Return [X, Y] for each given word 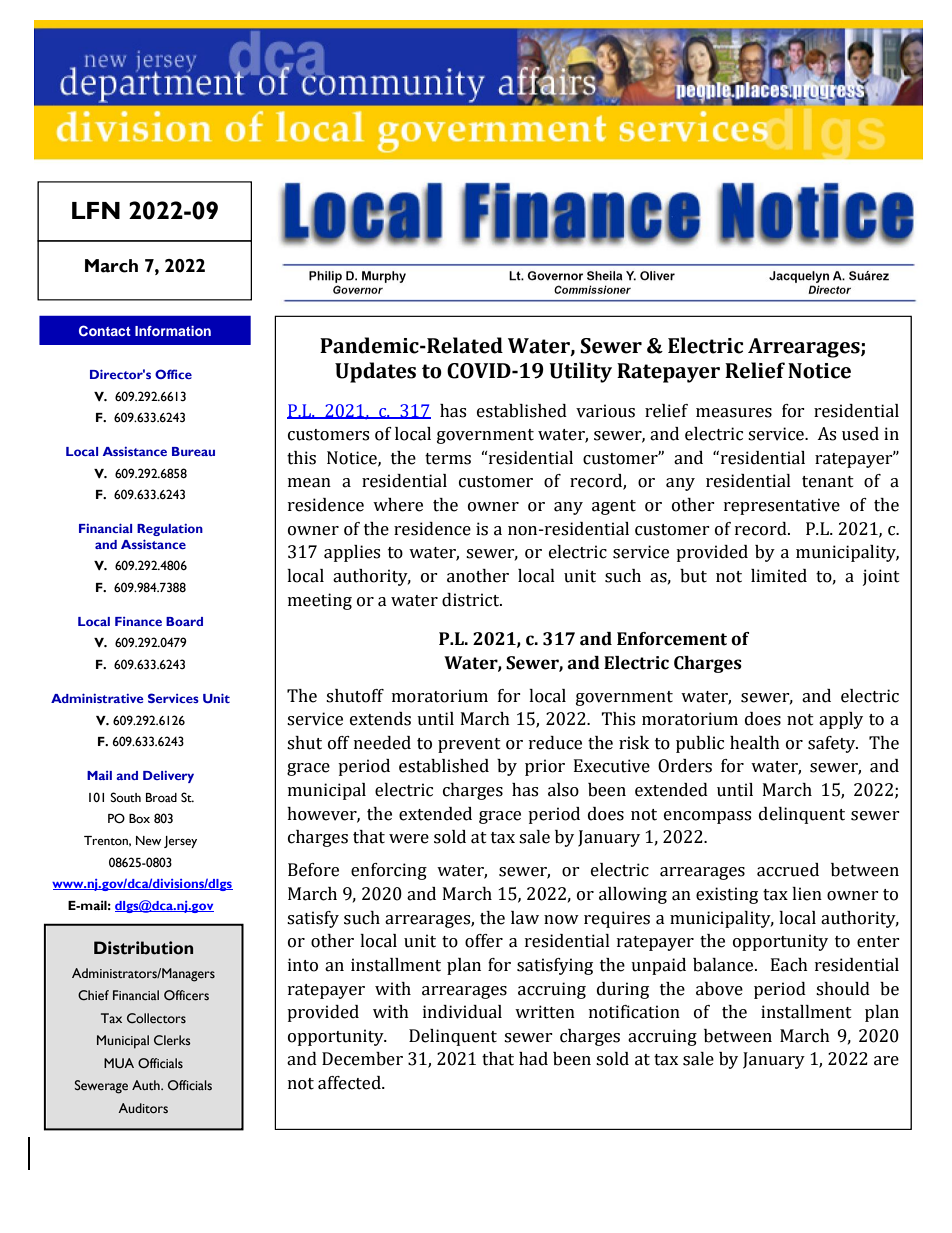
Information [173, 331]
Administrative [97, 698]
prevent [469, 745]
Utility [580, 372]
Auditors [143, 1108]
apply [841, 720]
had [533, 1059]
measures [734, 413]
